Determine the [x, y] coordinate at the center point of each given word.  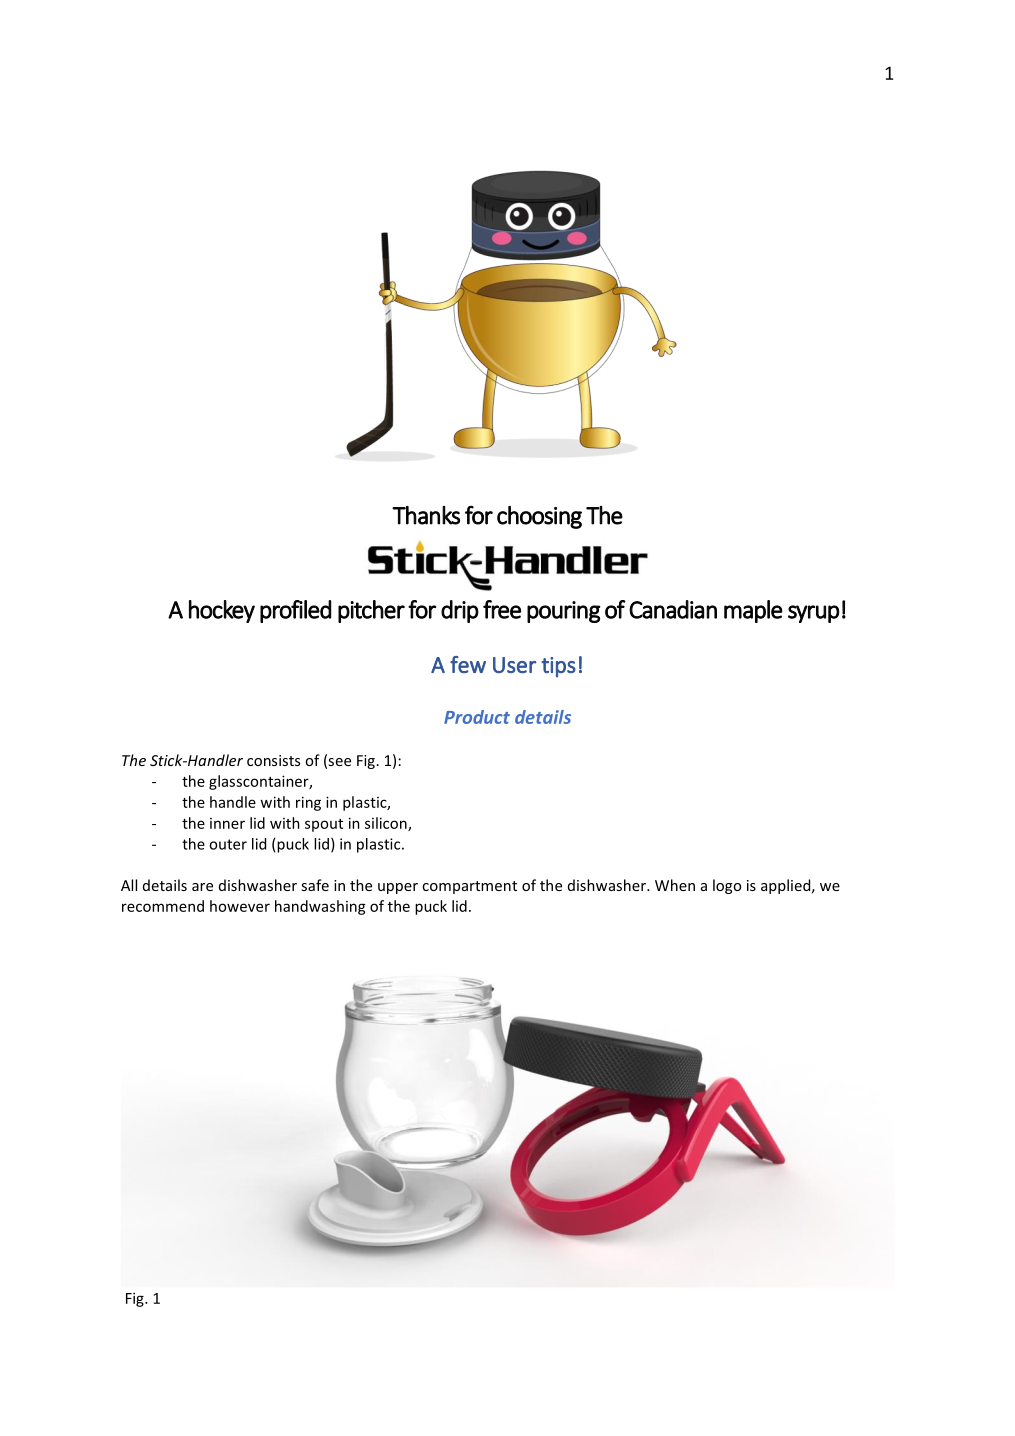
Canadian [673, 609]
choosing [539, 517]
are [202, 887]
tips [558, 667]
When [675, 885]
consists [273, 760]
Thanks [426, 515]
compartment [469, 887]
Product [477, 717]
